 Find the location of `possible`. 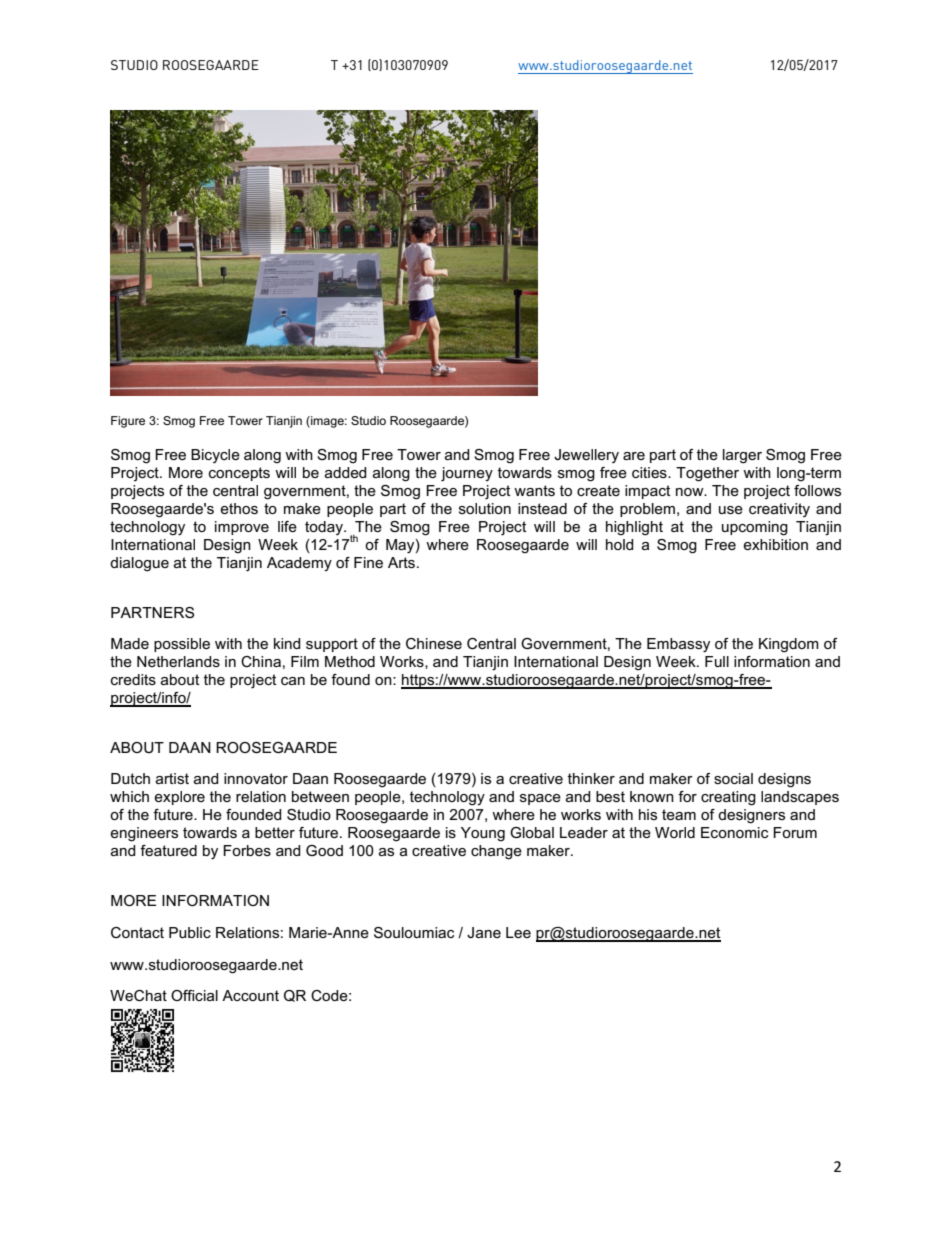

possible is located at coordinates (182, 645).
